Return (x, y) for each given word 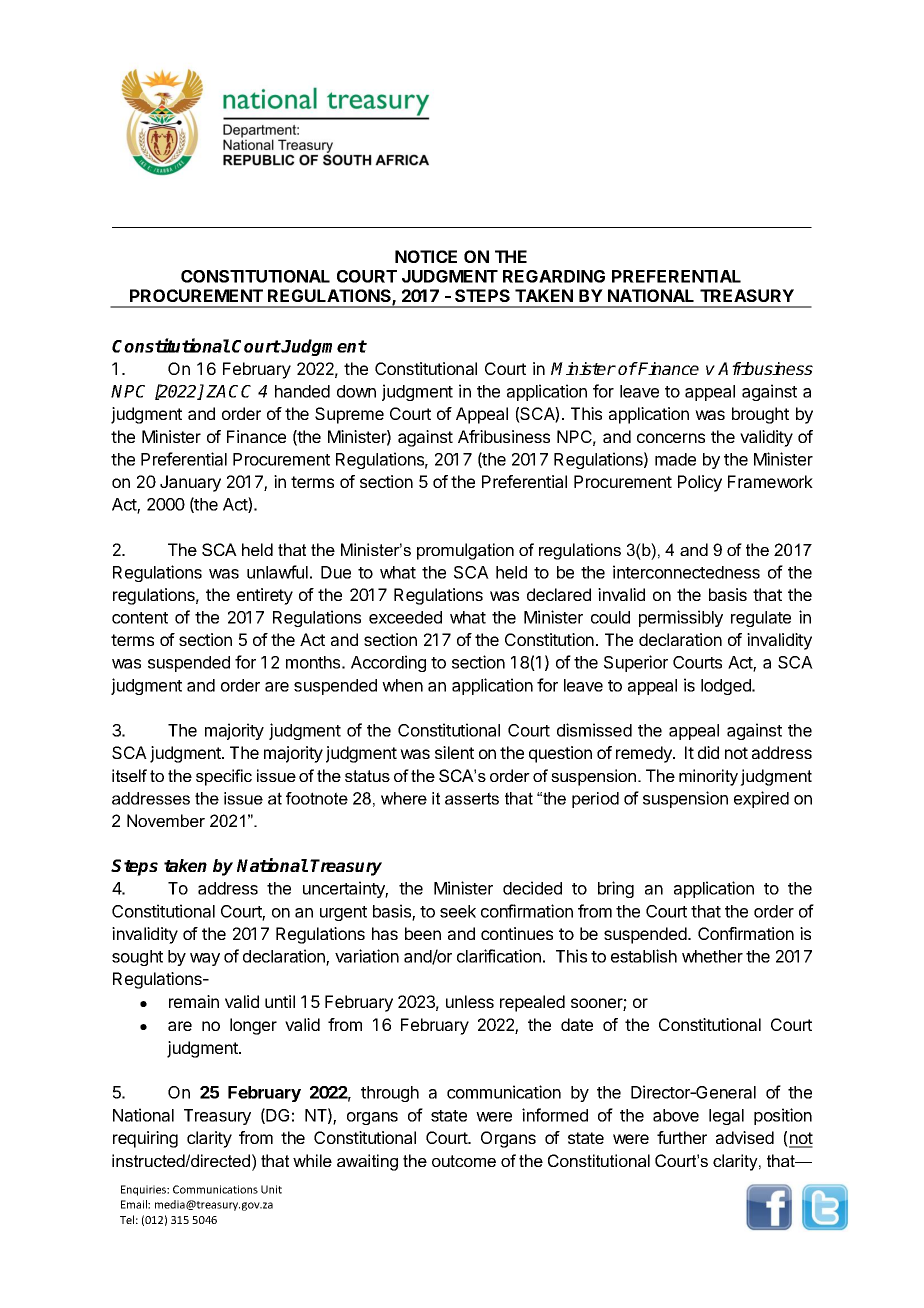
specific (224, 777)
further (682, 1137)
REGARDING (554, 276)
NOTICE (426, 256)
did (708, 752)
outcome (464, 1161)
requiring (145, 1139)
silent (454, 752)
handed (302, 391)
